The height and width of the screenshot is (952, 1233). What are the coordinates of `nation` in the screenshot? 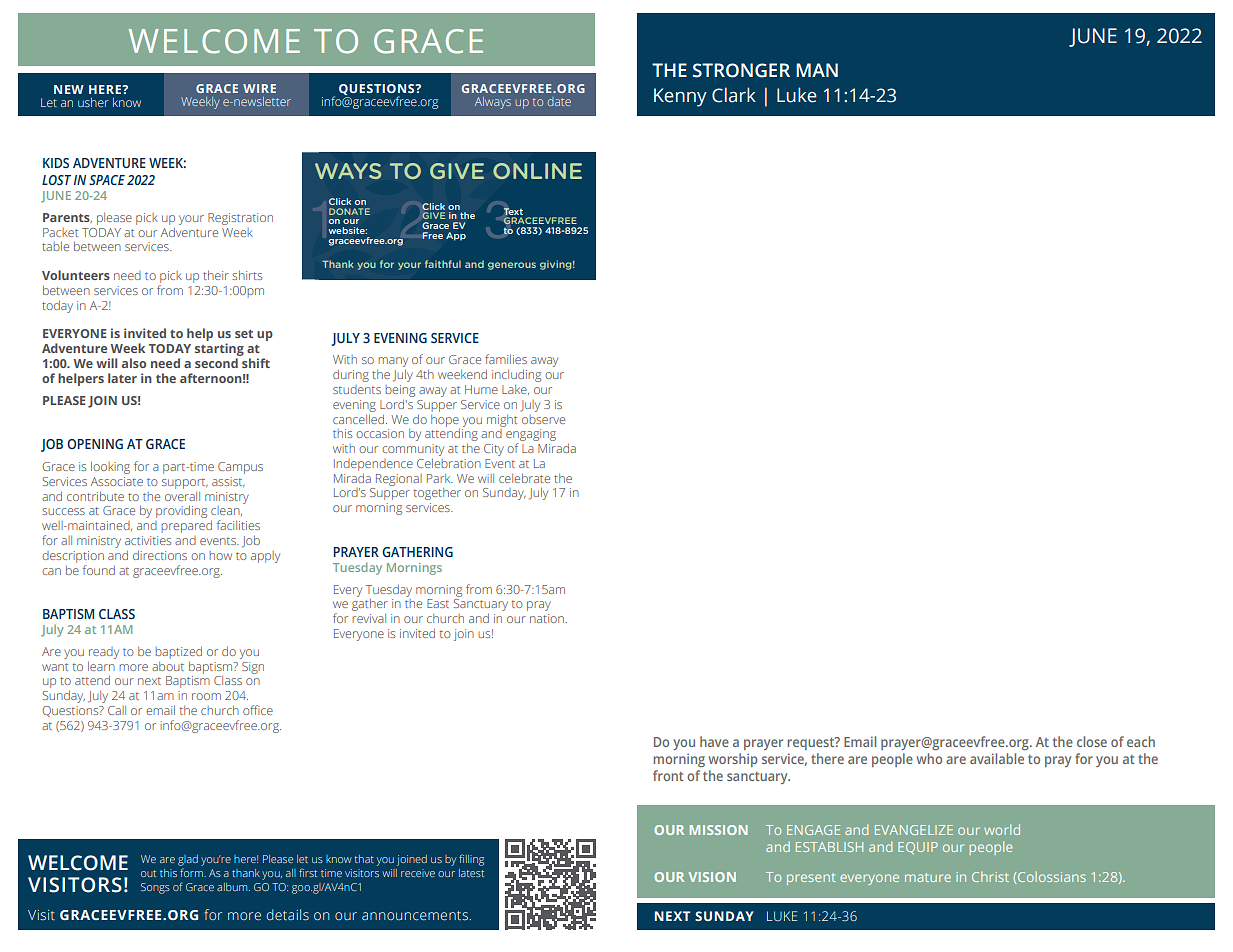 It's located at (548, 618).
